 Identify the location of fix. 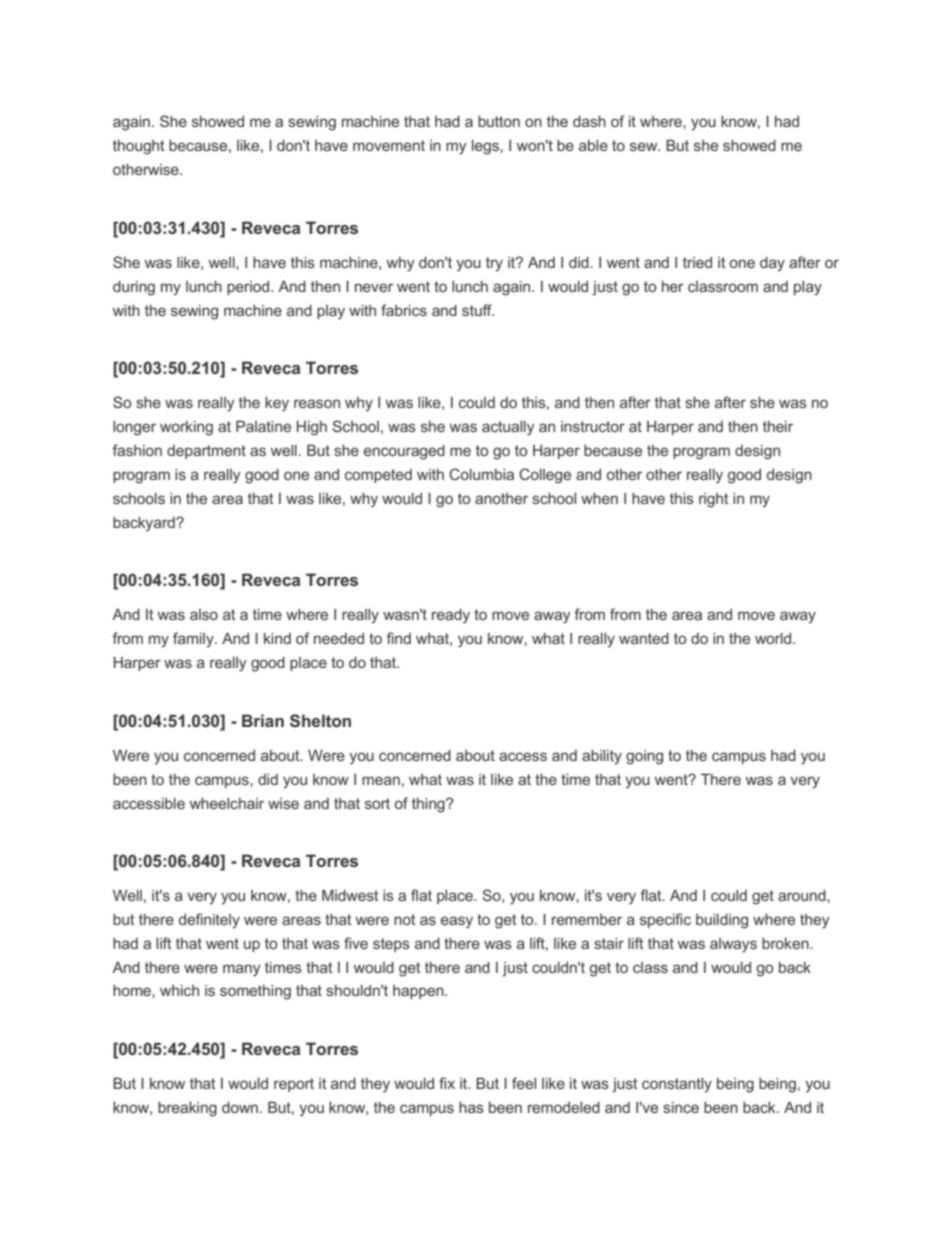
(447, 1083).
